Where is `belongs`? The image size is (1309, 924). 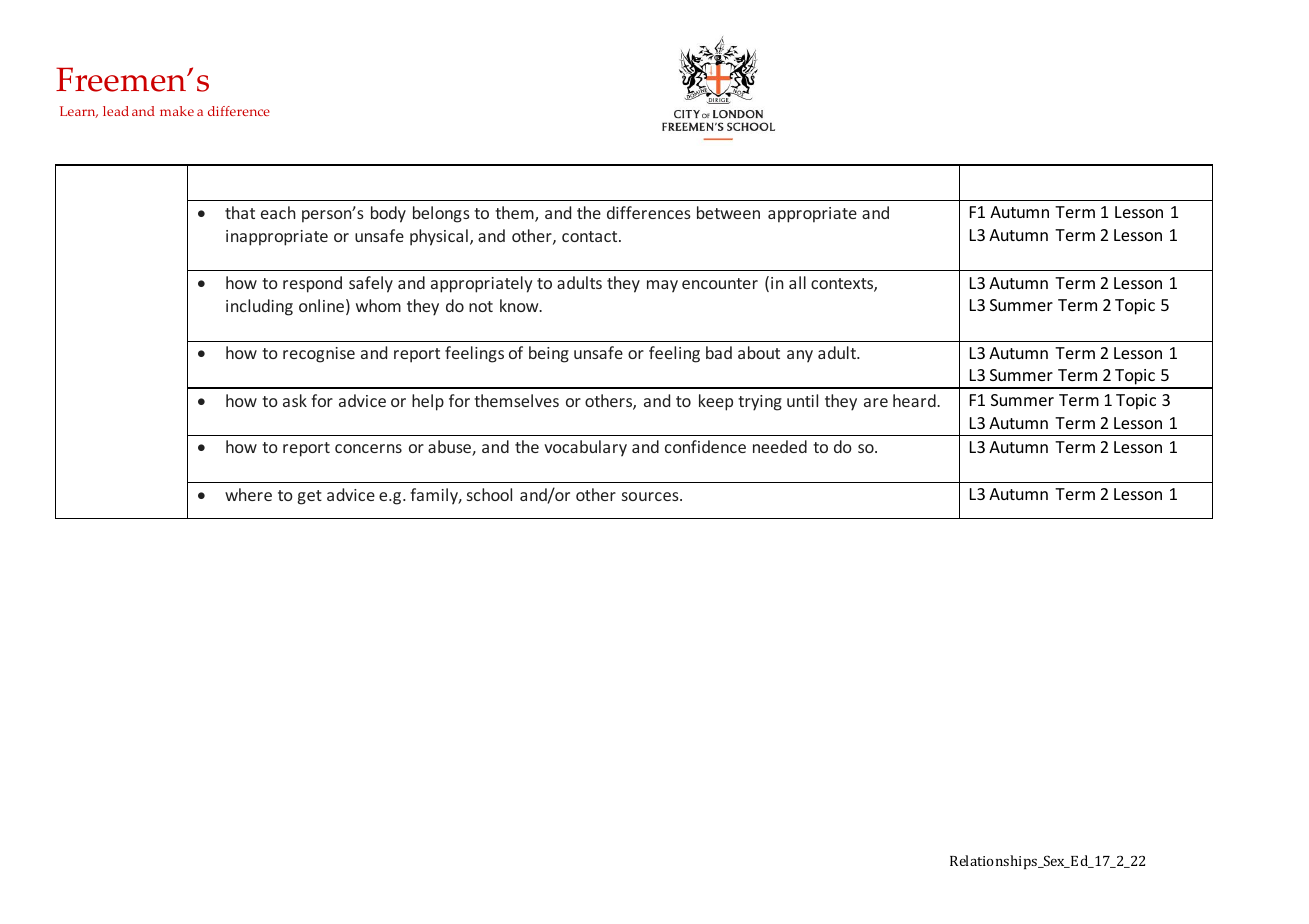
belongs is located at coordinates (441, 214).
